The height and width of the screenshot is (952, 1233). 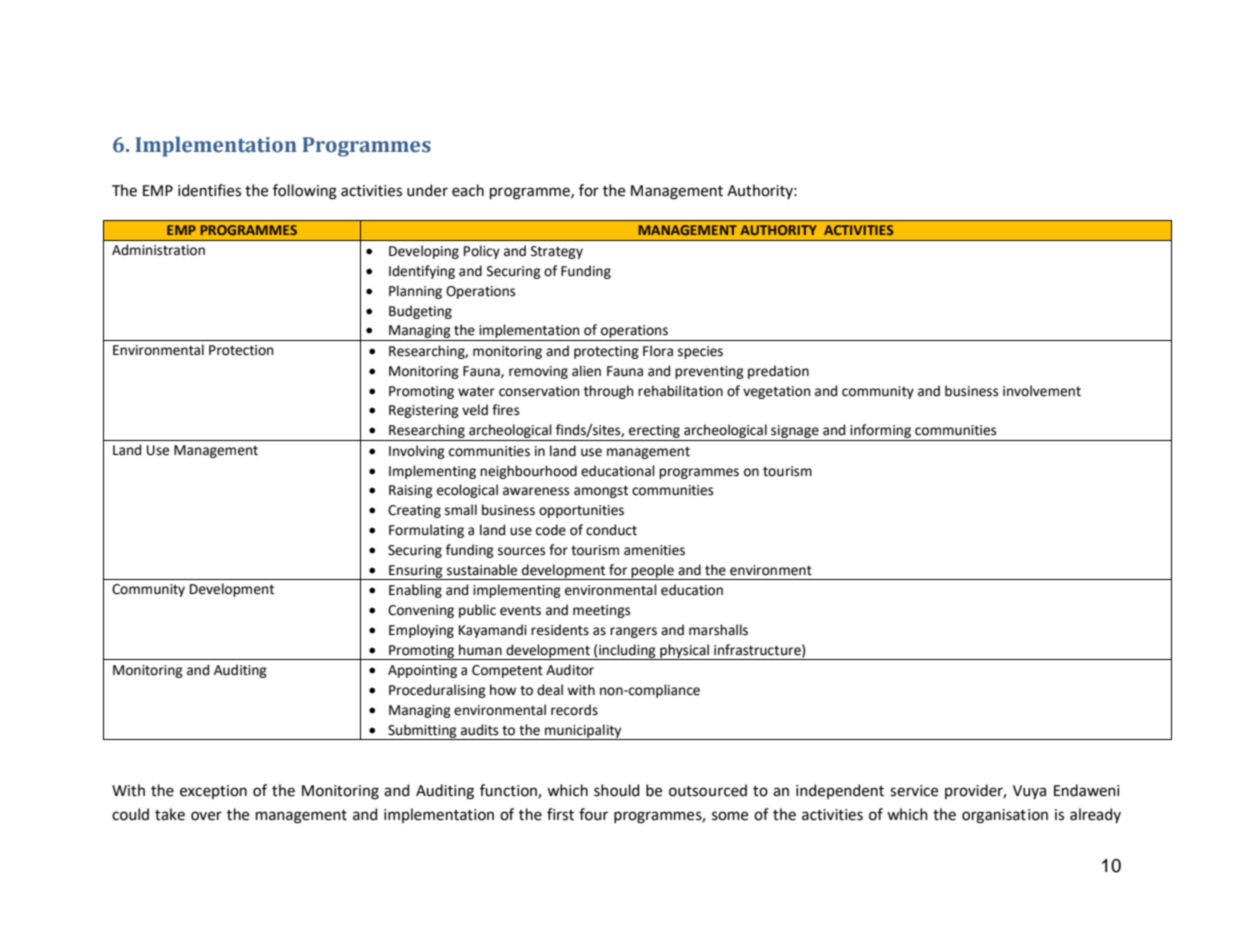 What do you see at coordinates (616, 790) in the screenshot?
I see `should` at bounding box center [616, 790].
